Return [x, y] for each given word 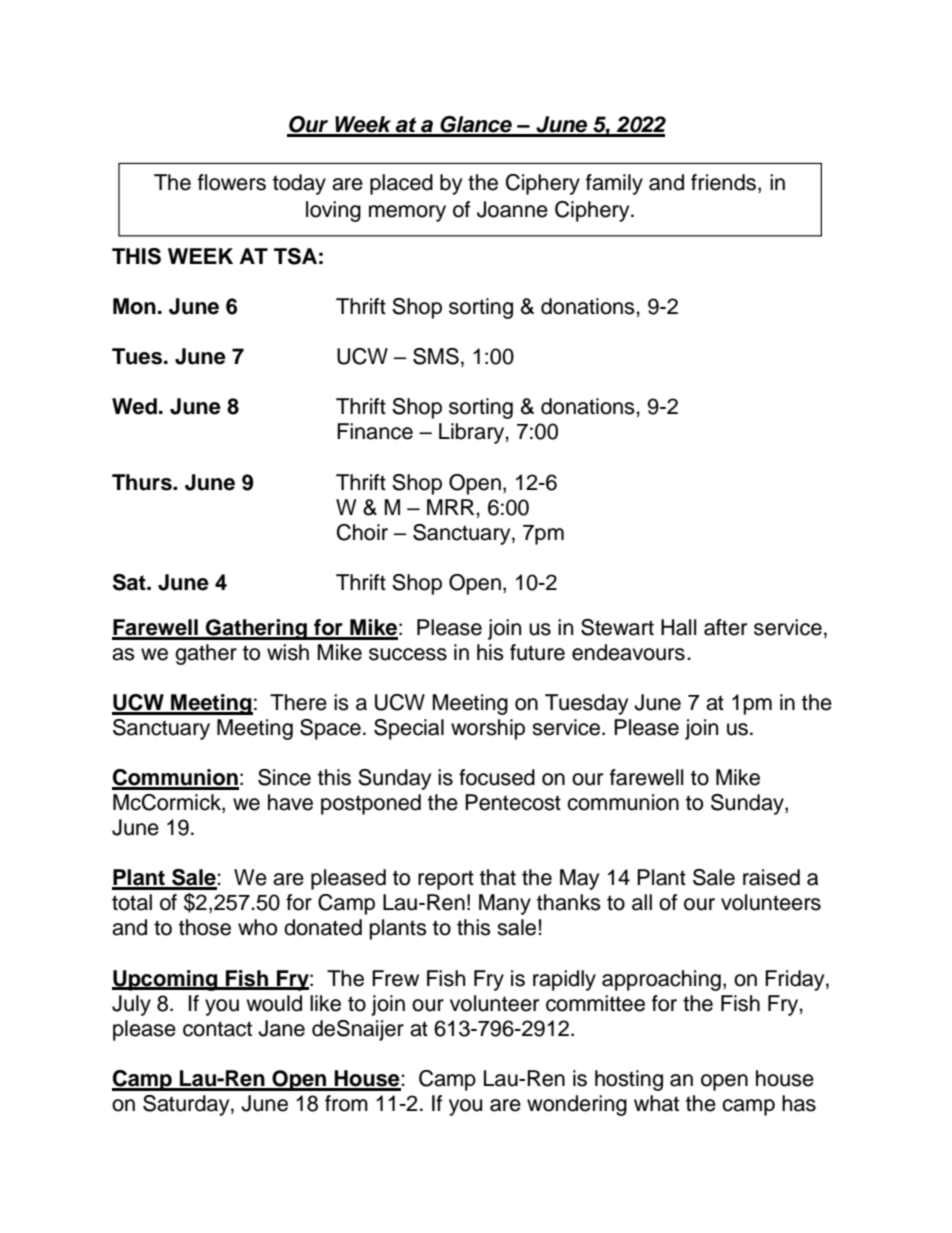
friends [723, 182]
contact [217, 1029]
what [656, 1103]
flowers [232, 182]
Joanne [512, 209]
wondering [577, 1105]
